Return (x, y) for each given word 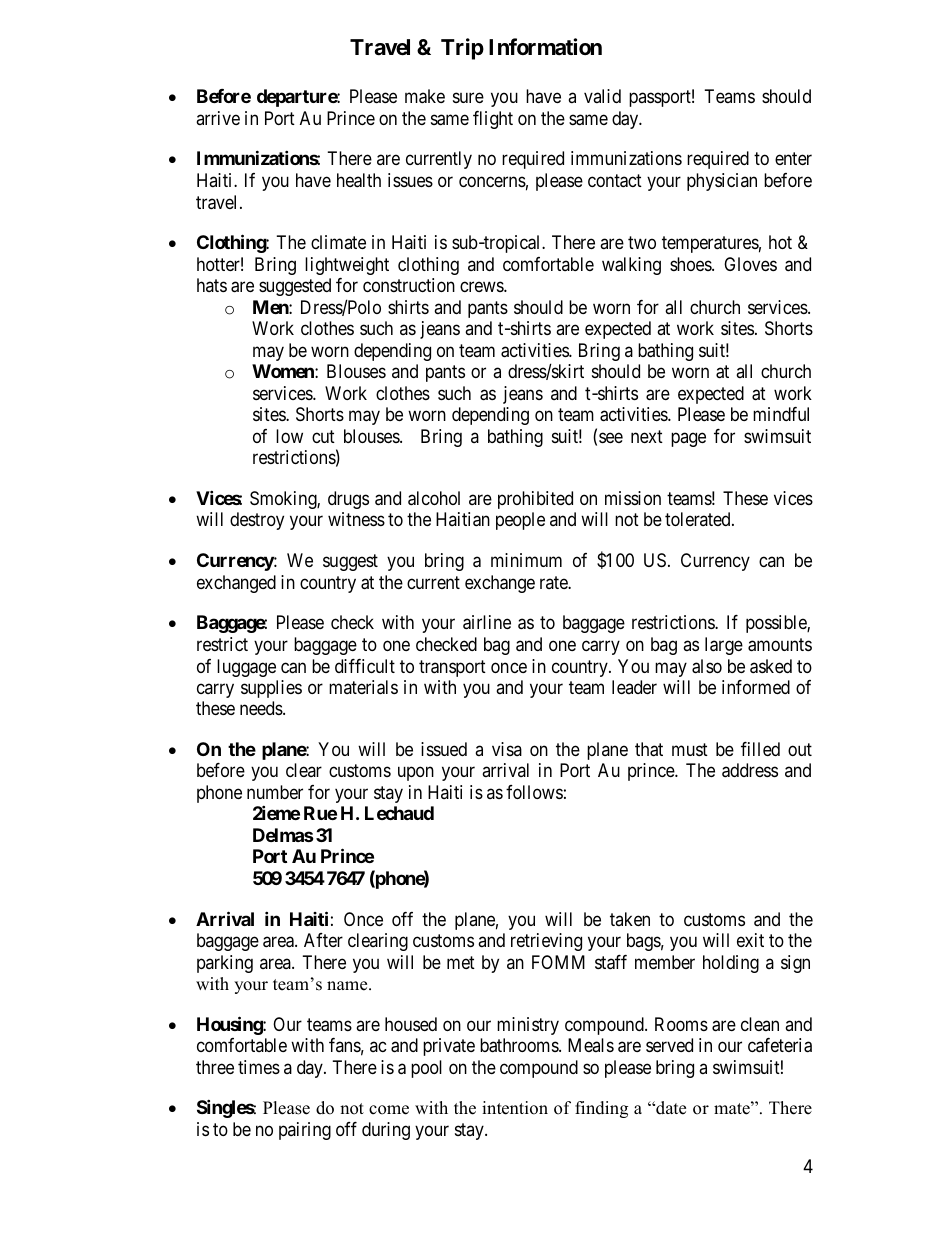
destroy (257, 521)
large (724, 646)
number (275, 792)
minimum (526, 560)
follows (534, 792)
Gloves (750, 264)
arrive (218, 118)
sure (468, 98)
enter (793, 159)
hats (212, 285)
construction (409, 285)
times (259, 1067)
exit (750, 940)
